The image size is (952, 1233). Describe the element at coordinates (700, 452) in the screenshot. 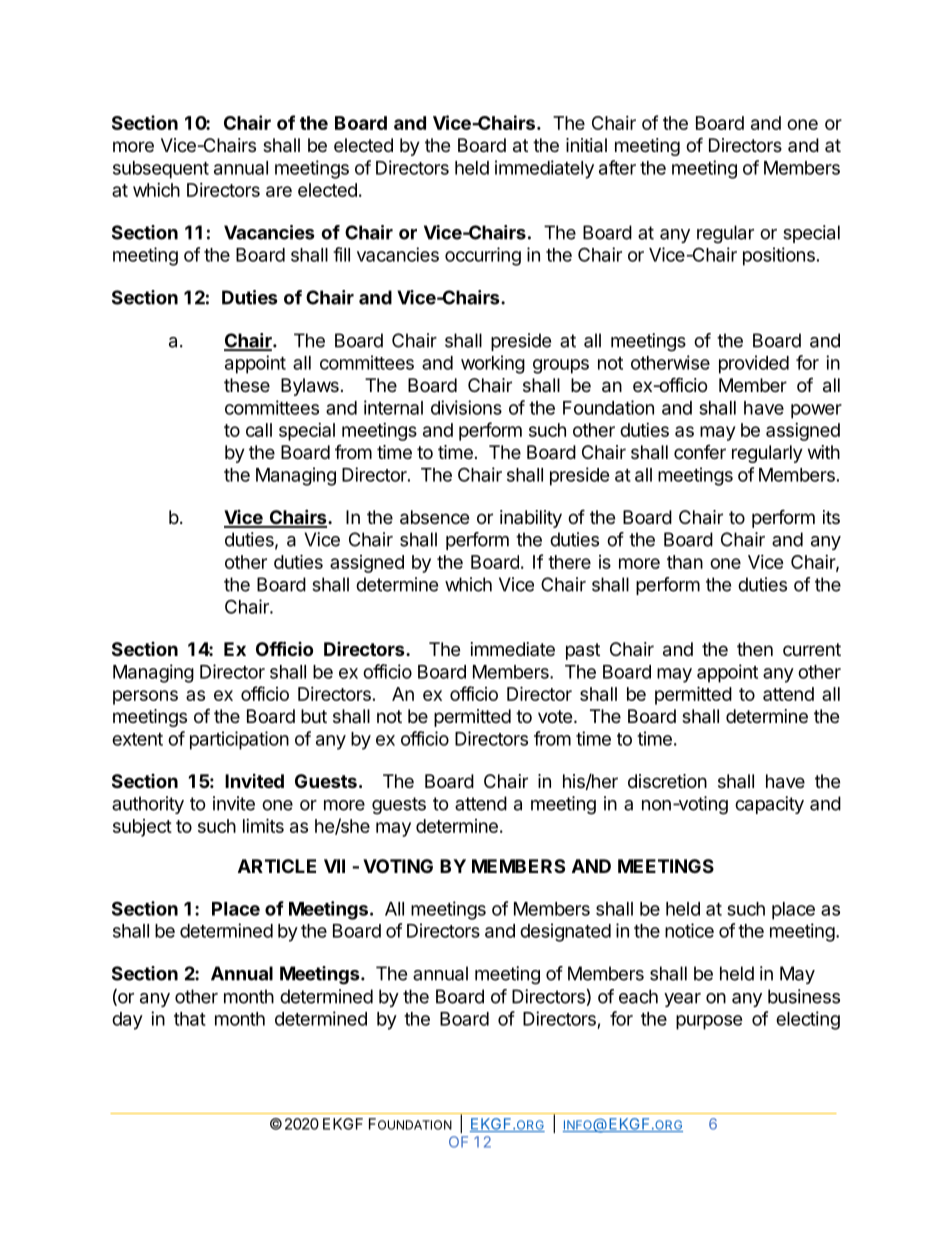

I see `confer` at that location.
